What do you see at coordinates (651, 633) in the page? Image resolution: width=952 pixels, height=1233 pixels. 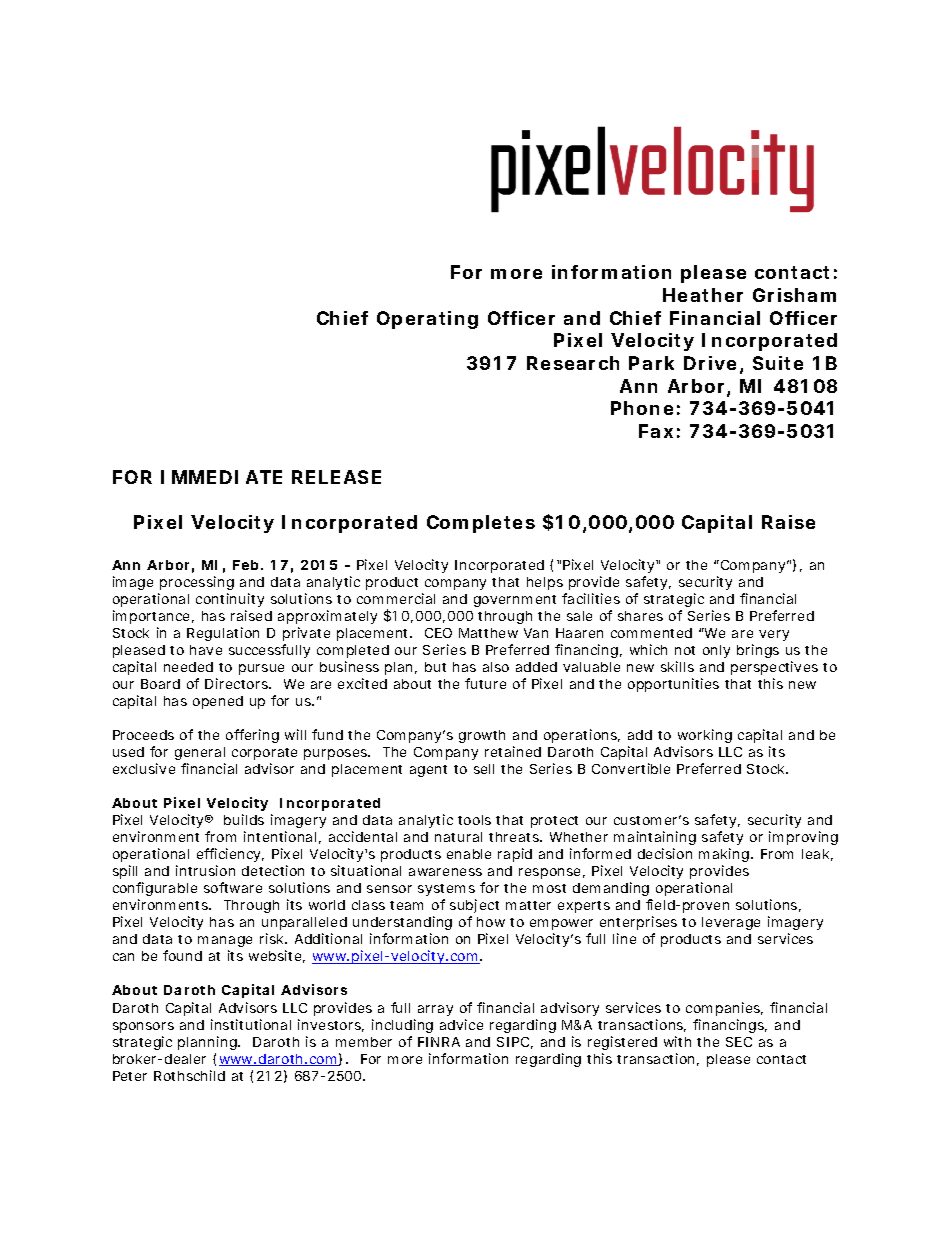 I see `commented` at bounding box center [651, 633].
